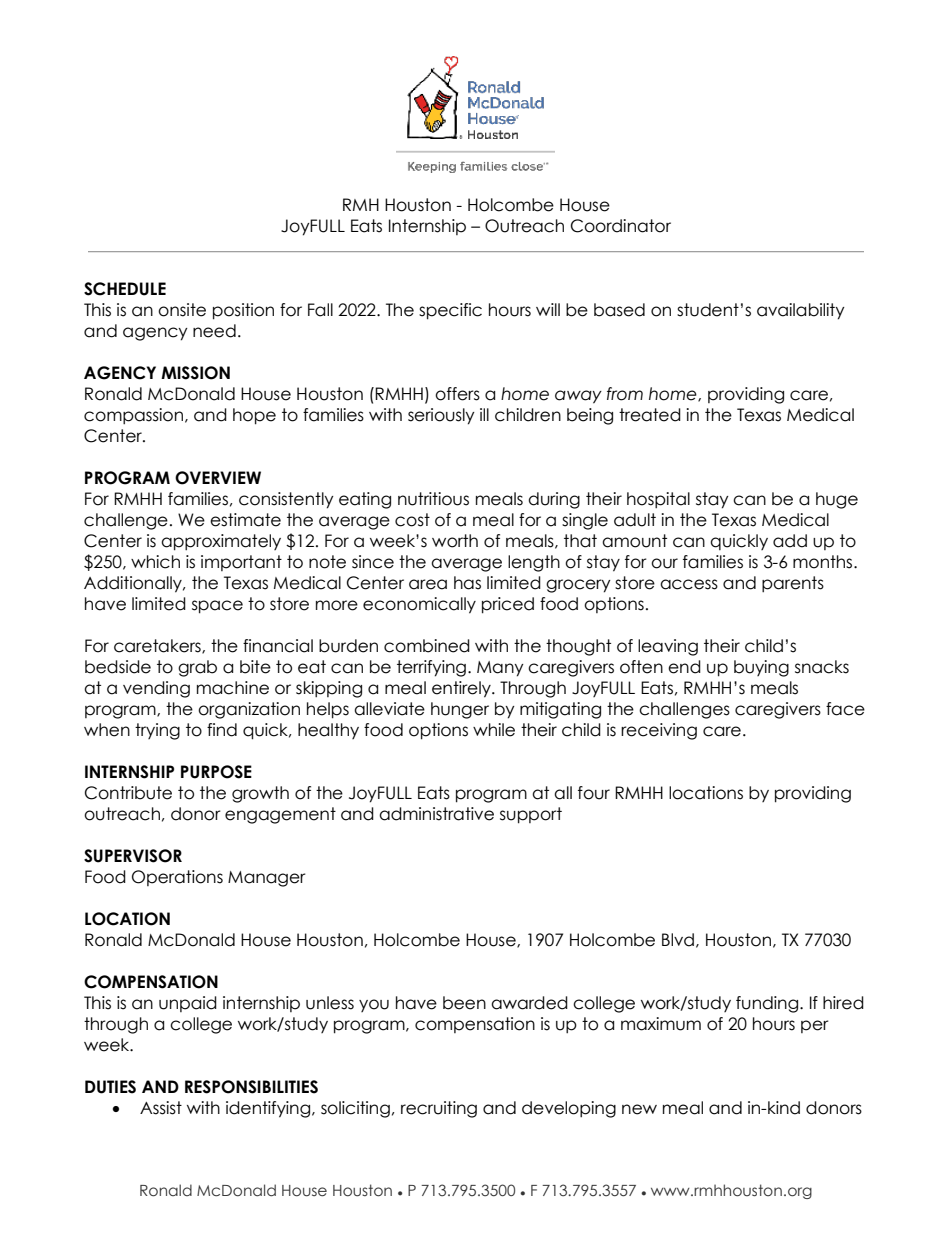 This page has width=952, height=1233. Describe the element at coordinates (500, 669) in the page. I see `Many` at that location.
